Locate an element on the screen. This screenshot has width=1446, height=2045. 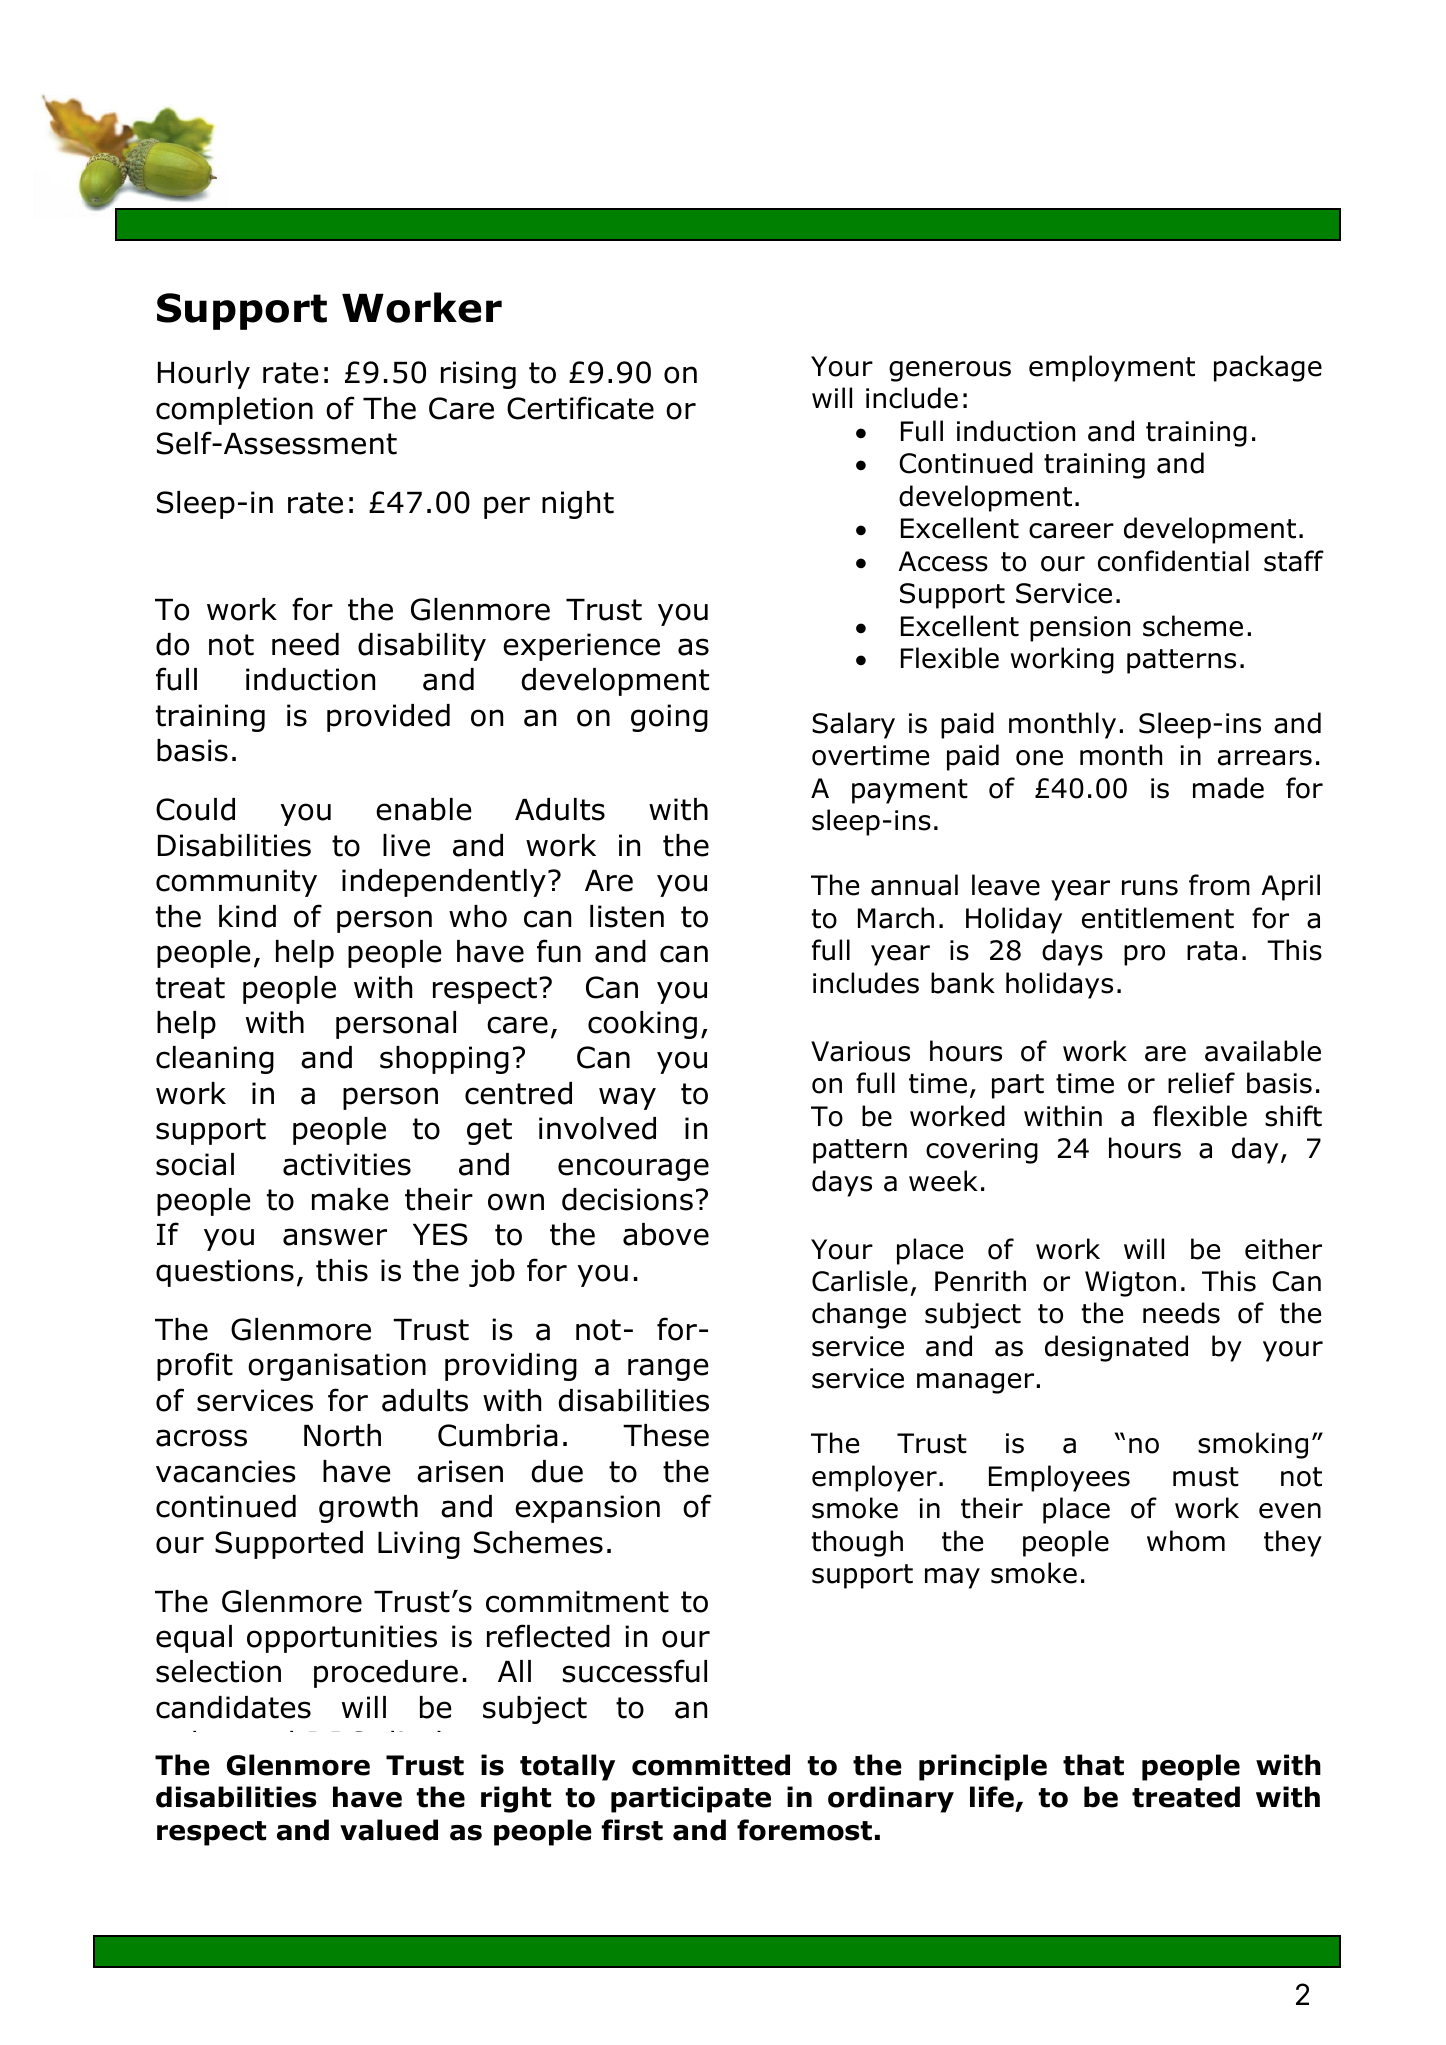
made is located at coordinates (1228, 788).
